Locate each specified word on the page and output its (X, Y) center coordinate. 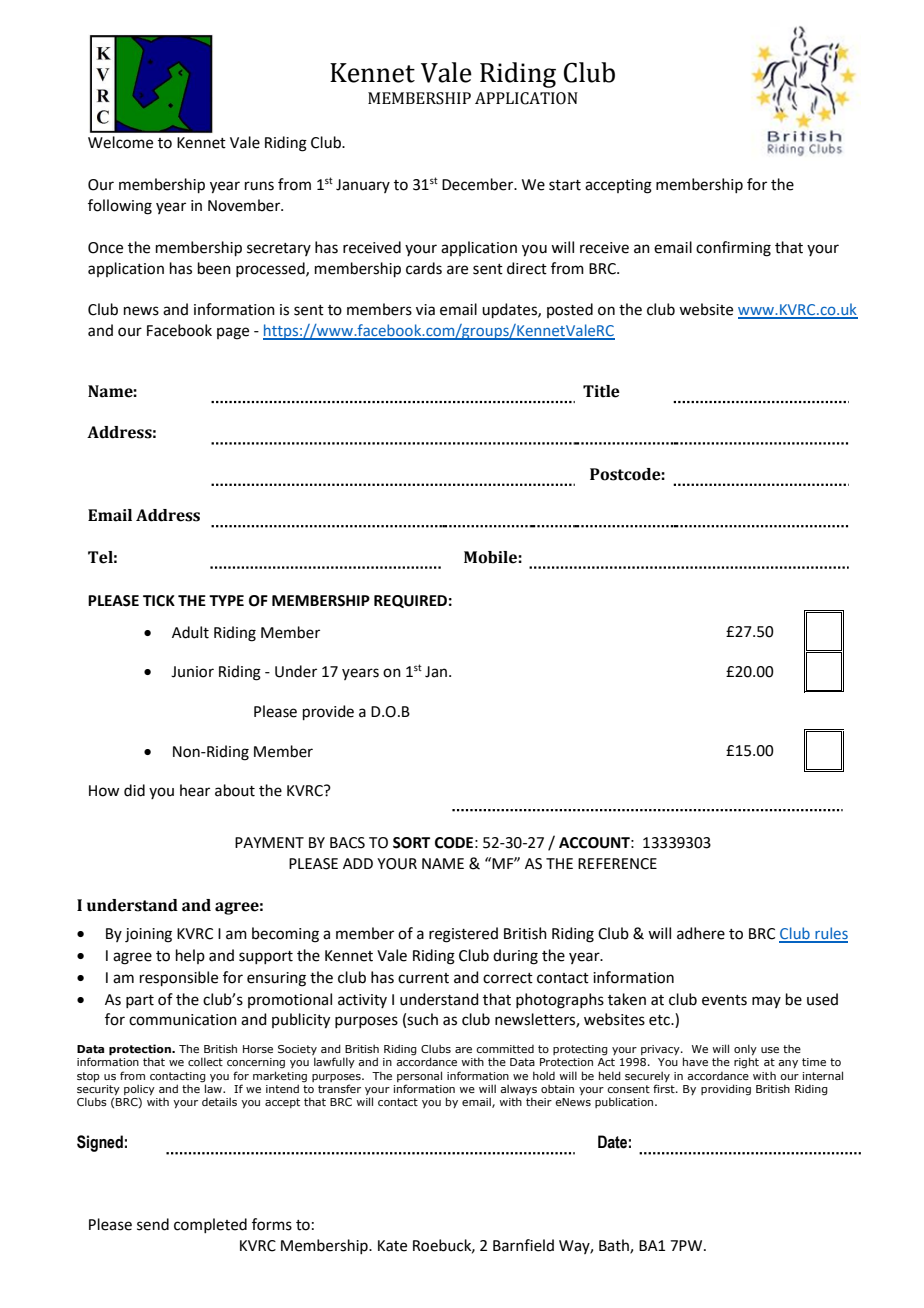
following (120, 207)
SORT (411, 843)
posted (570, 310)
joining (148, 935)
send (153, 1224)
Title (601, 391)
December (479, 184)
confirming (733, 249)
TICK (159, 601)
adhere (701, 933)
